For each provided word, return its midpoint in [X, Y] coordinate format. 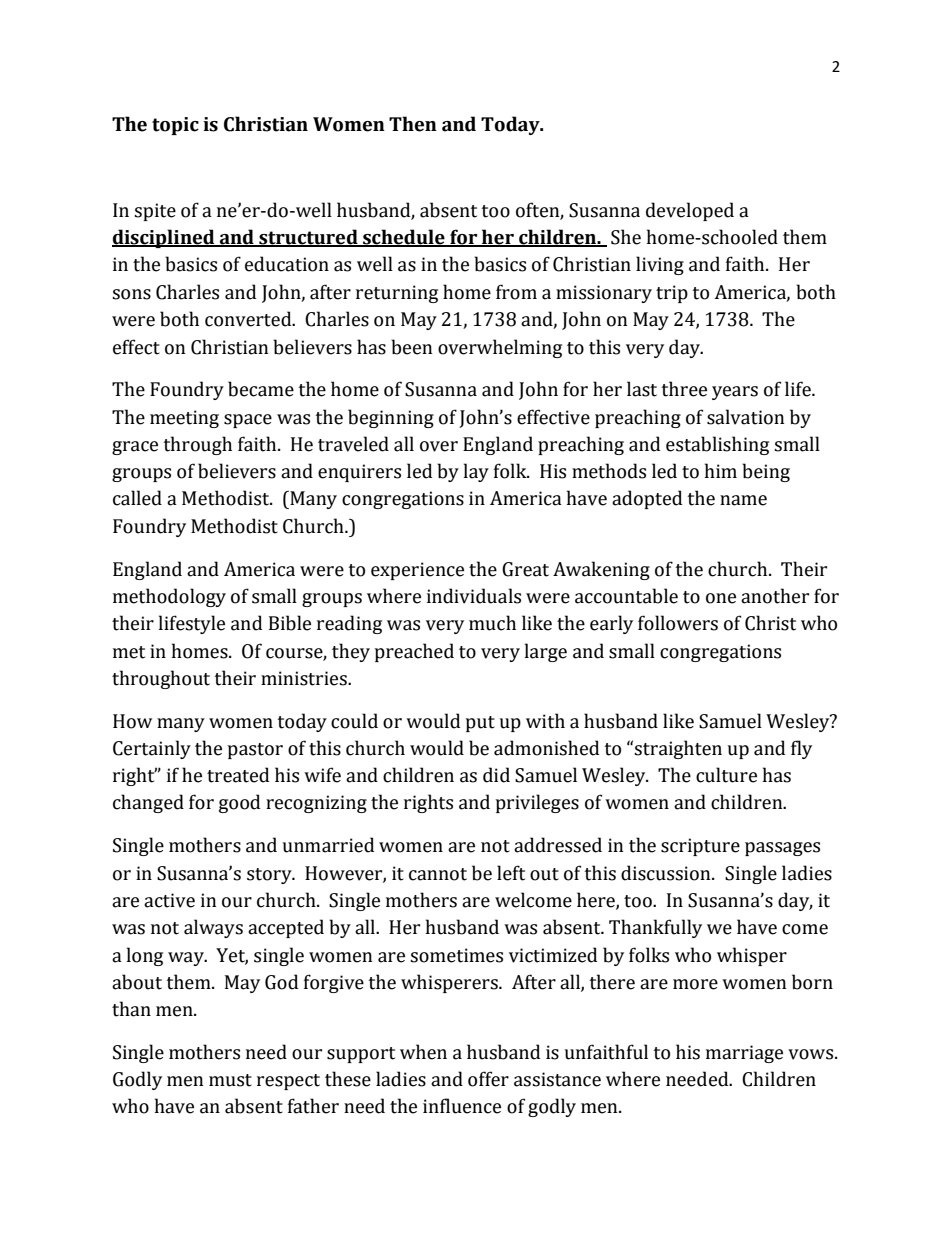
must [230, 1080]
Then [413, 124]
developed [690, 211]
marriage [744, 1054]
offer [488, 1079]
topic [175, 126]
